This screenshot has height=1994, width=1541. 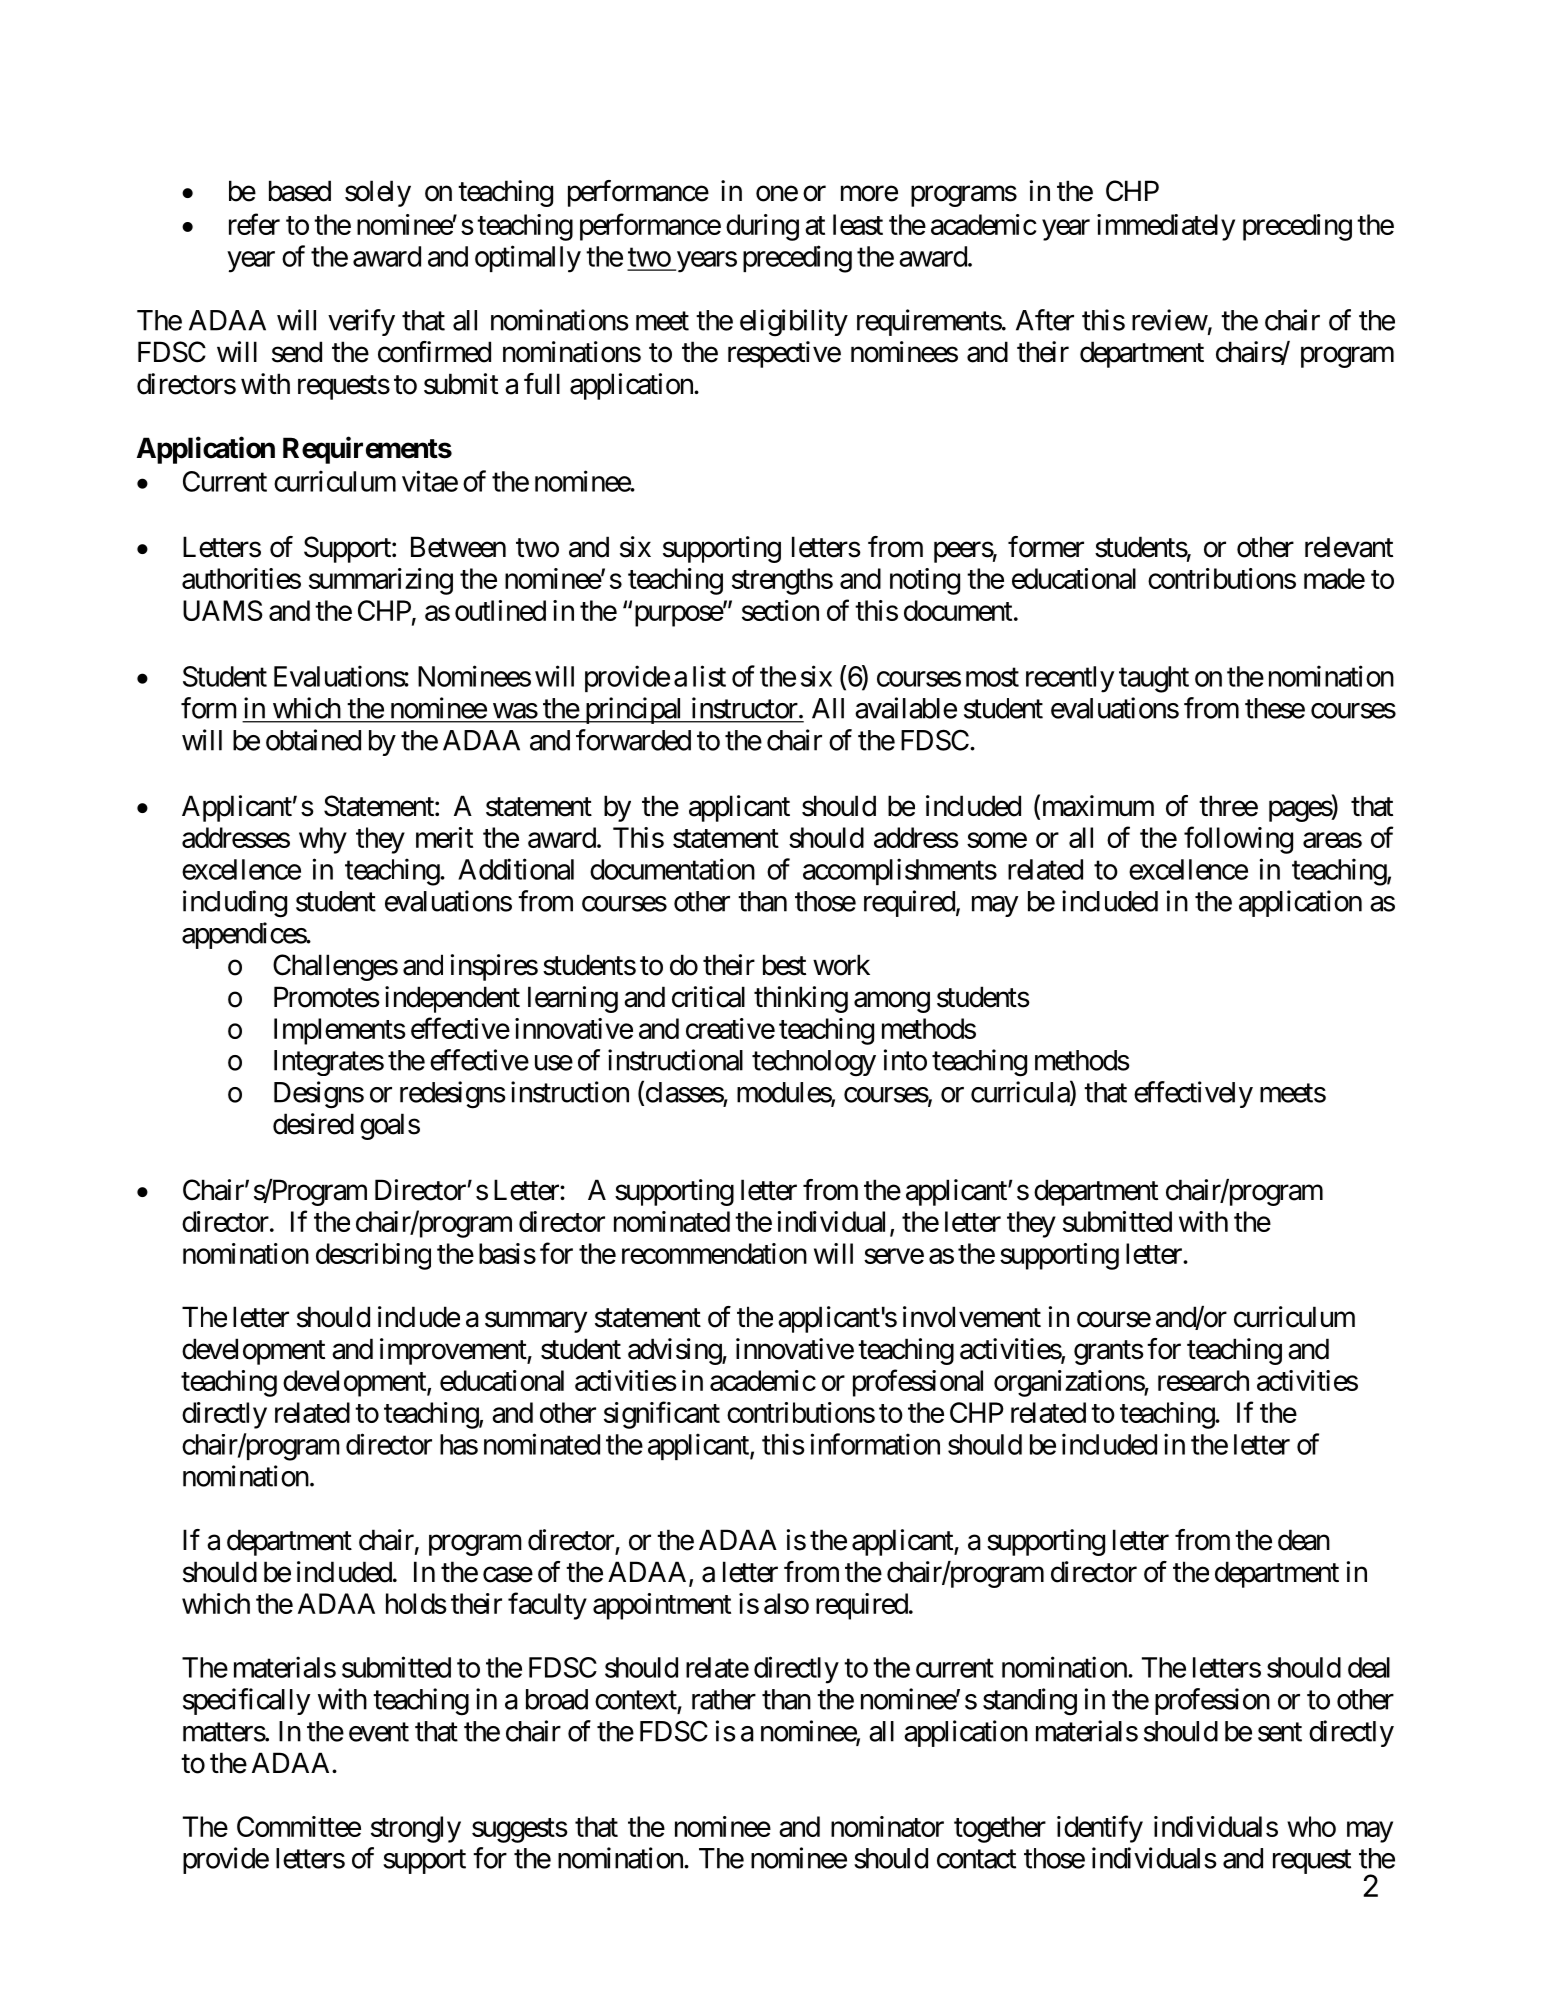 What do you see at coordinates (814, 1063) in the screenshot?
I see `technology` at bounding box center [814, 1063].
